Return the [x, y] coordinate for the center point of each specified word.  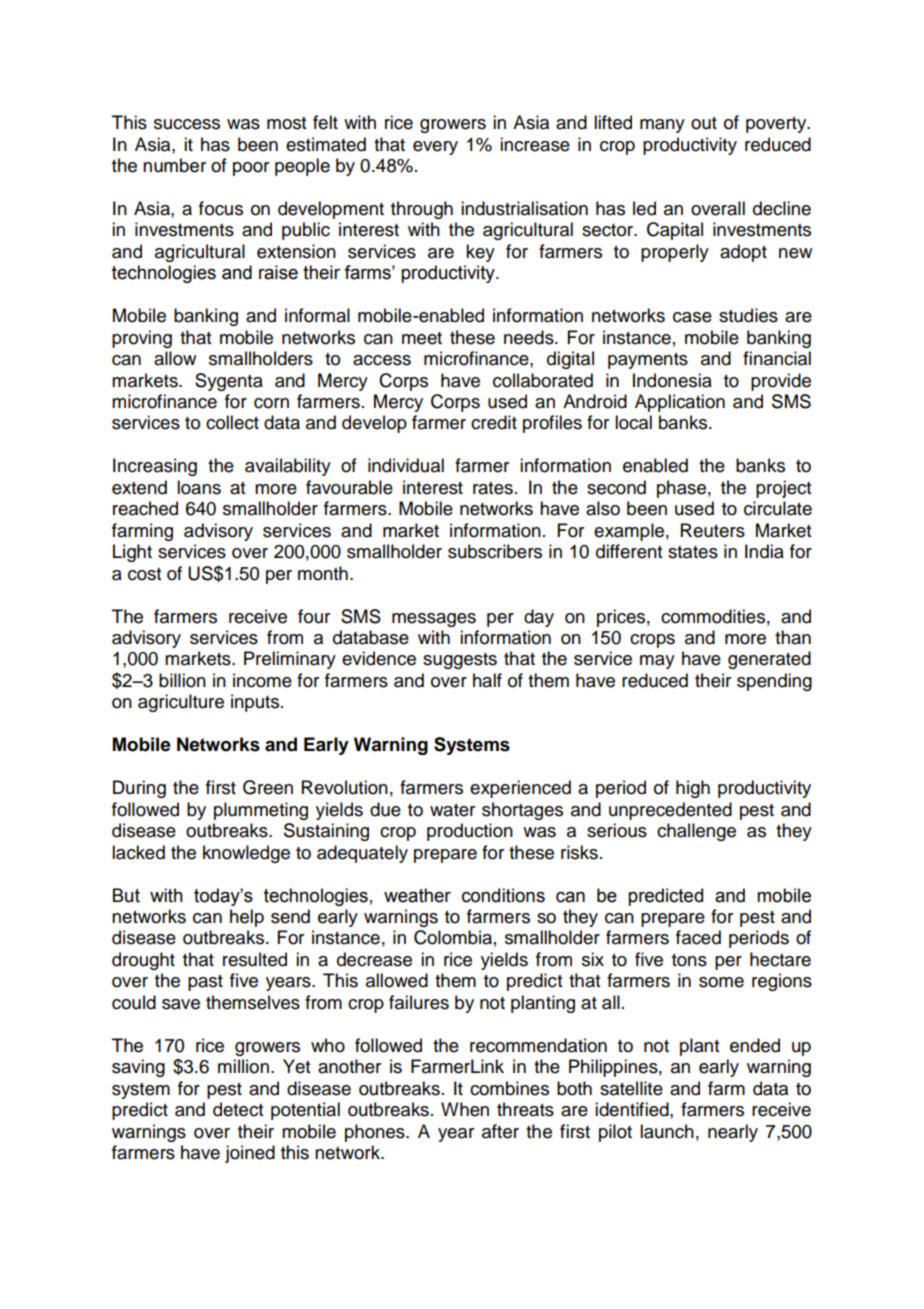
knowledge [246, 854]
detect [238, 1109]
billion [182, 680]
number [174, 165]
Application [680, 403]
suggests [460, 661]
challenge [696, 832]
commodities [713, 616]
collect [232, 422]
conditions [503, 895]
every [435, 148]
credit [494, 422]
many [662, 126]
